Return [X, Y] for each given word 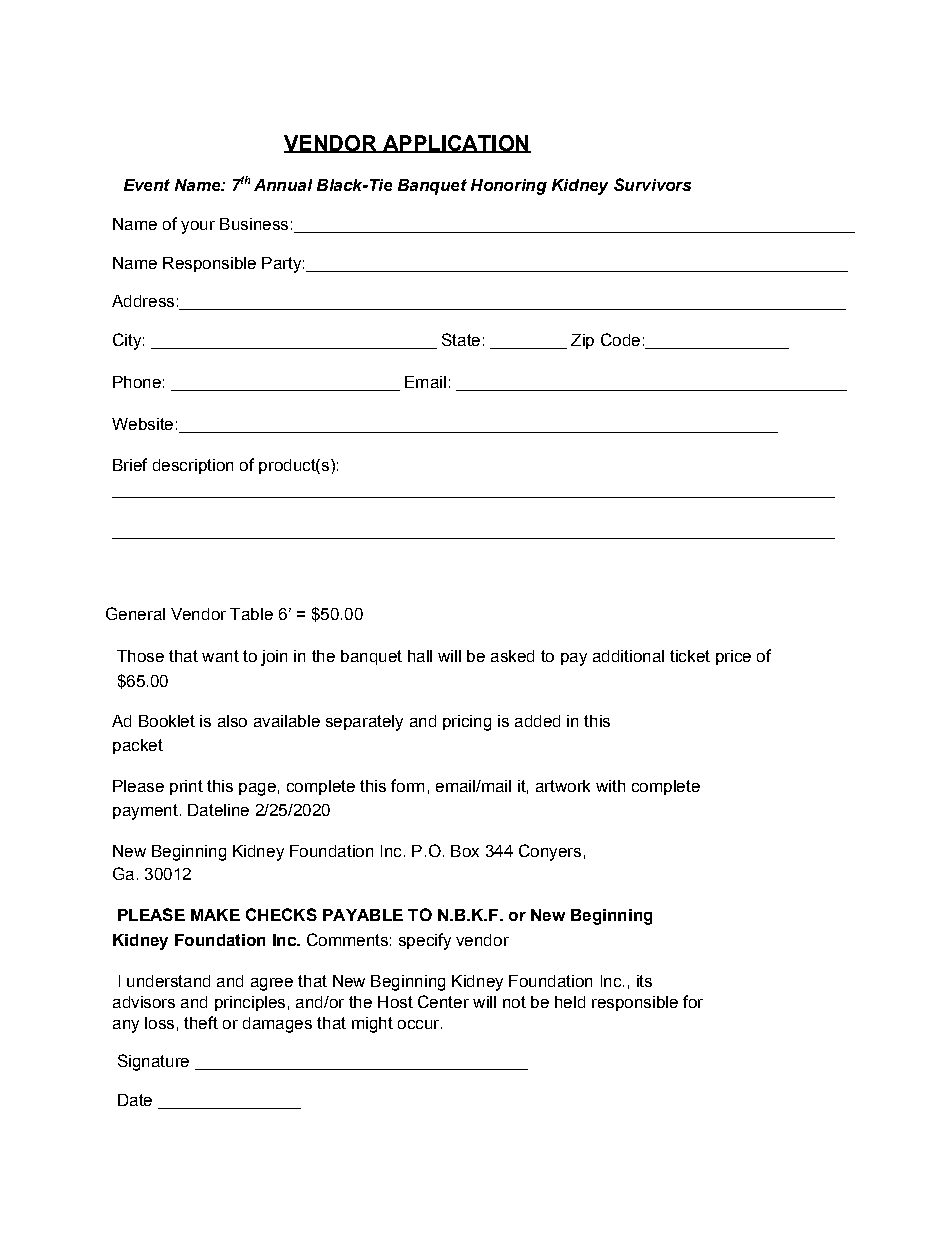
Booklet [167, 721]
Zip [582, 341]
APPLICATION [455, 144]
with [610, 786]
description [193, 466]
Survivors [652, 184]
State [461, 339]
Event [147, 185]
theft [201, 1022]
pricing [467, 723]
